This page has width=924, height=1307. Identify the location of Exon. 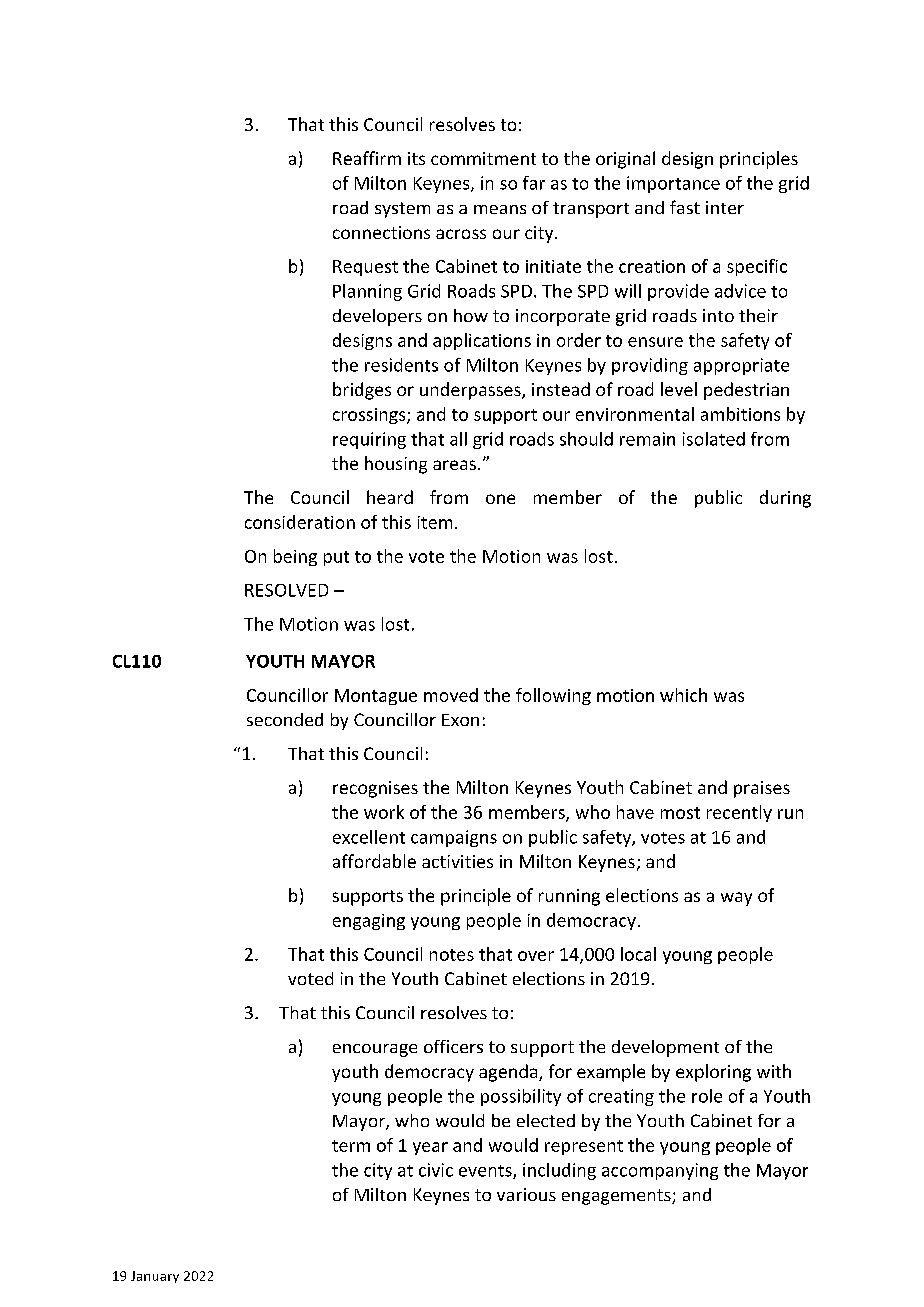
(460, 720).
